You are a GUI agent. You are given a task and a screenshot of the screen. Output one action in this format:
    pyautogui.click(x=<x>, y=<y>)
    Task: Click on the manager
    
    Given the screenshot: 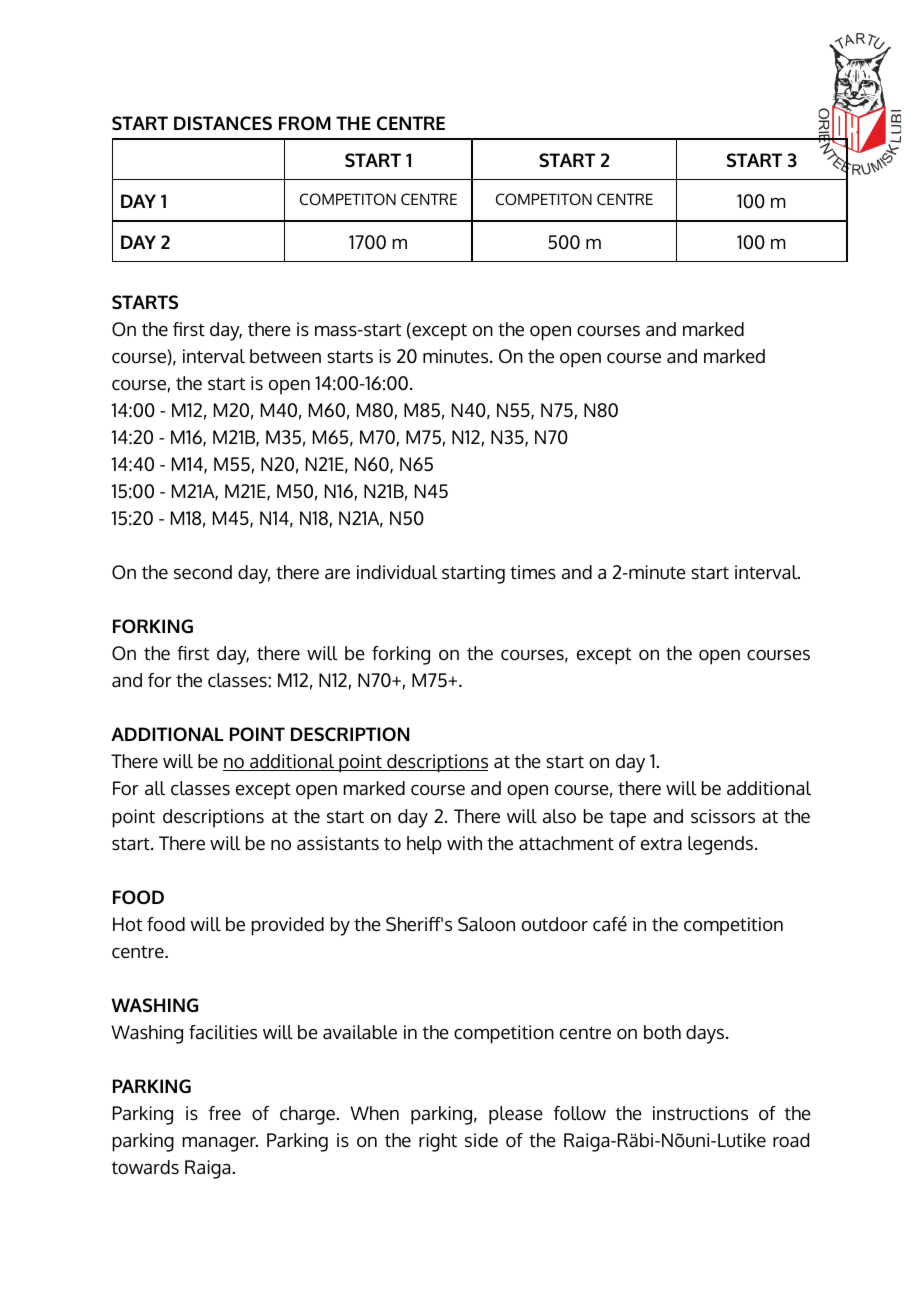 What is the action you would take?
    pyautogui.click(x=220, y=1144)
